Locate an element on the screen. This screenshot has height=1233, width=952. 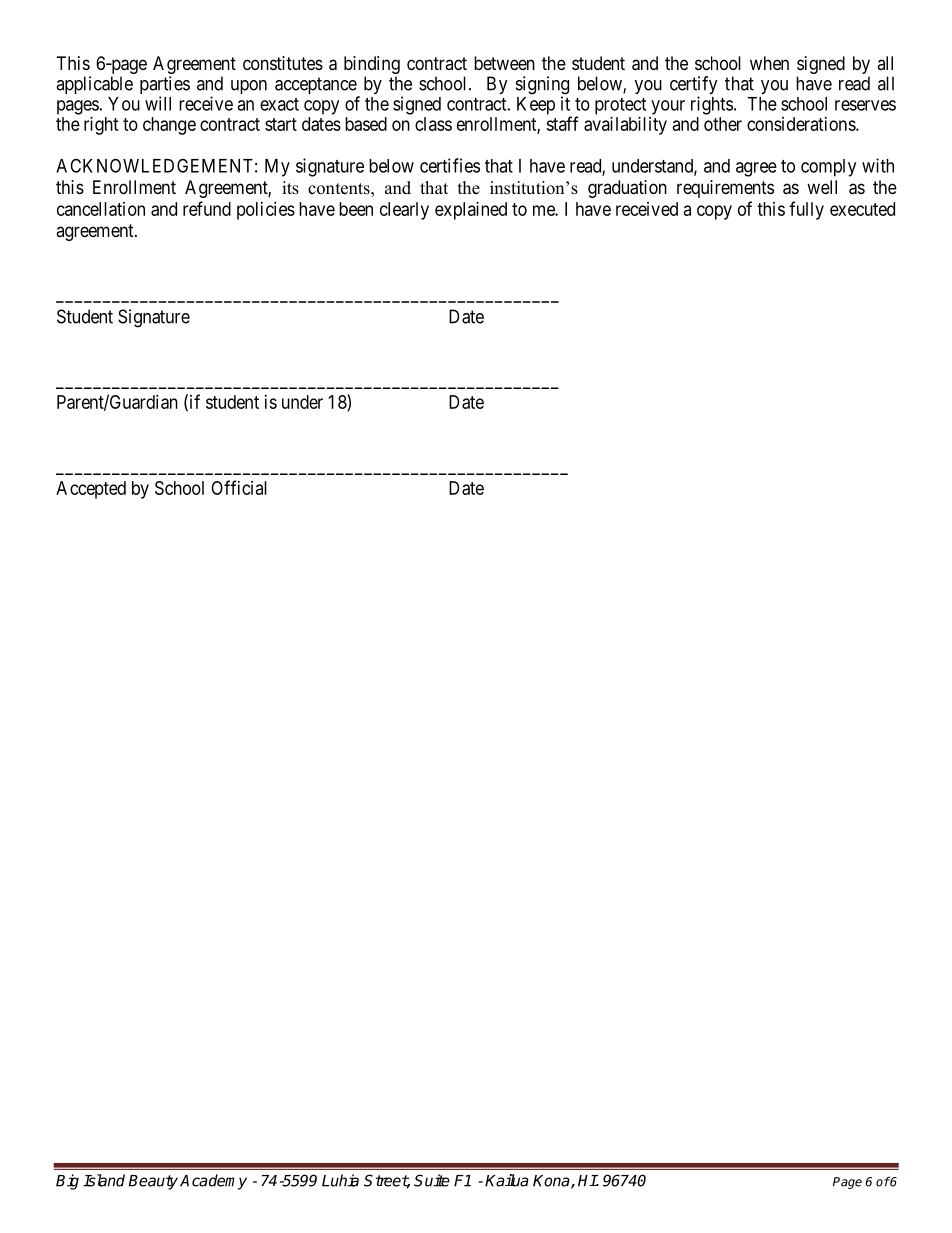
class is located at coordinates (433, 124).
